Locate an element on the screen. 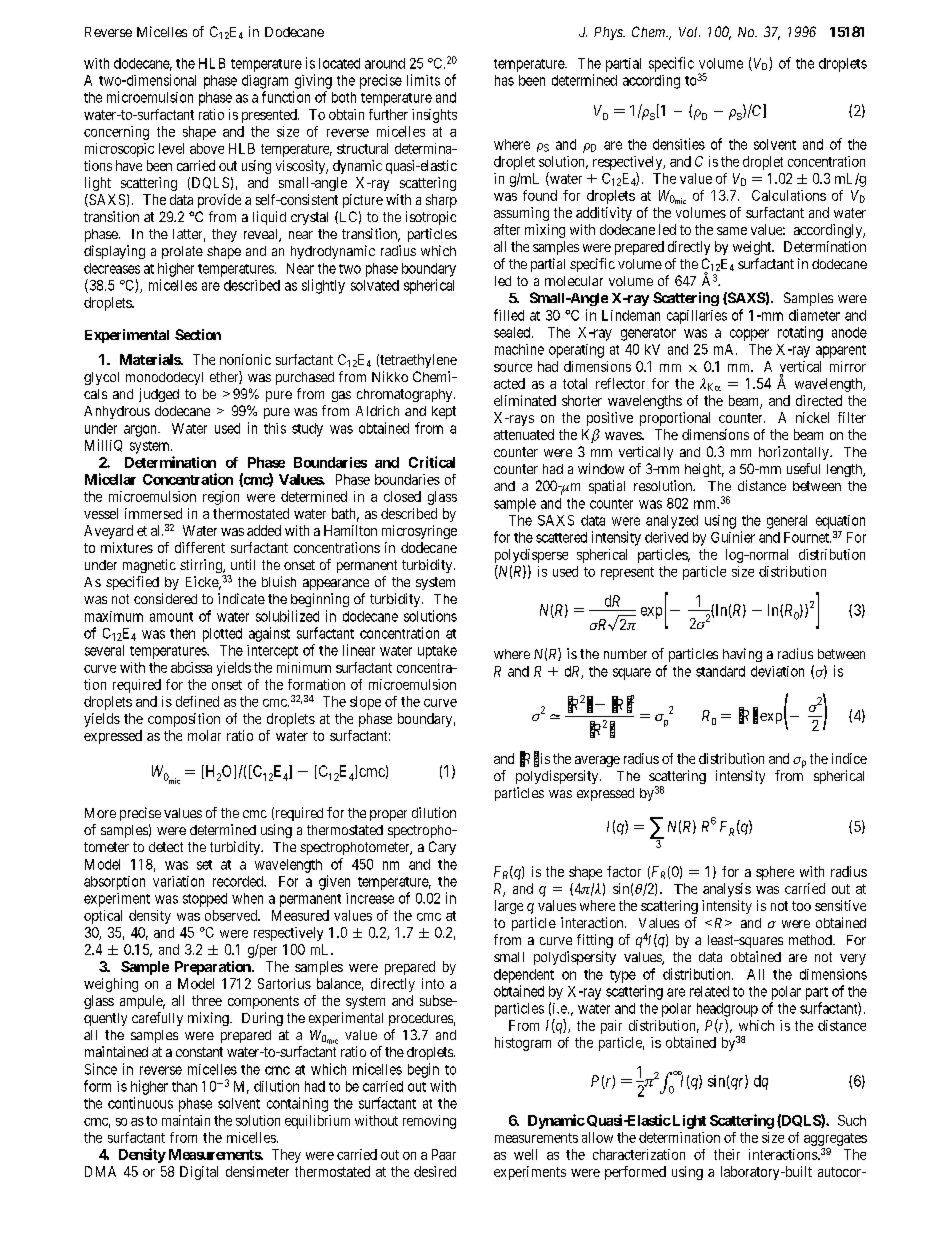 Image resolution: width=952 pixels, height=1233 pixels. Cary is located at coordinates (442, 848).
